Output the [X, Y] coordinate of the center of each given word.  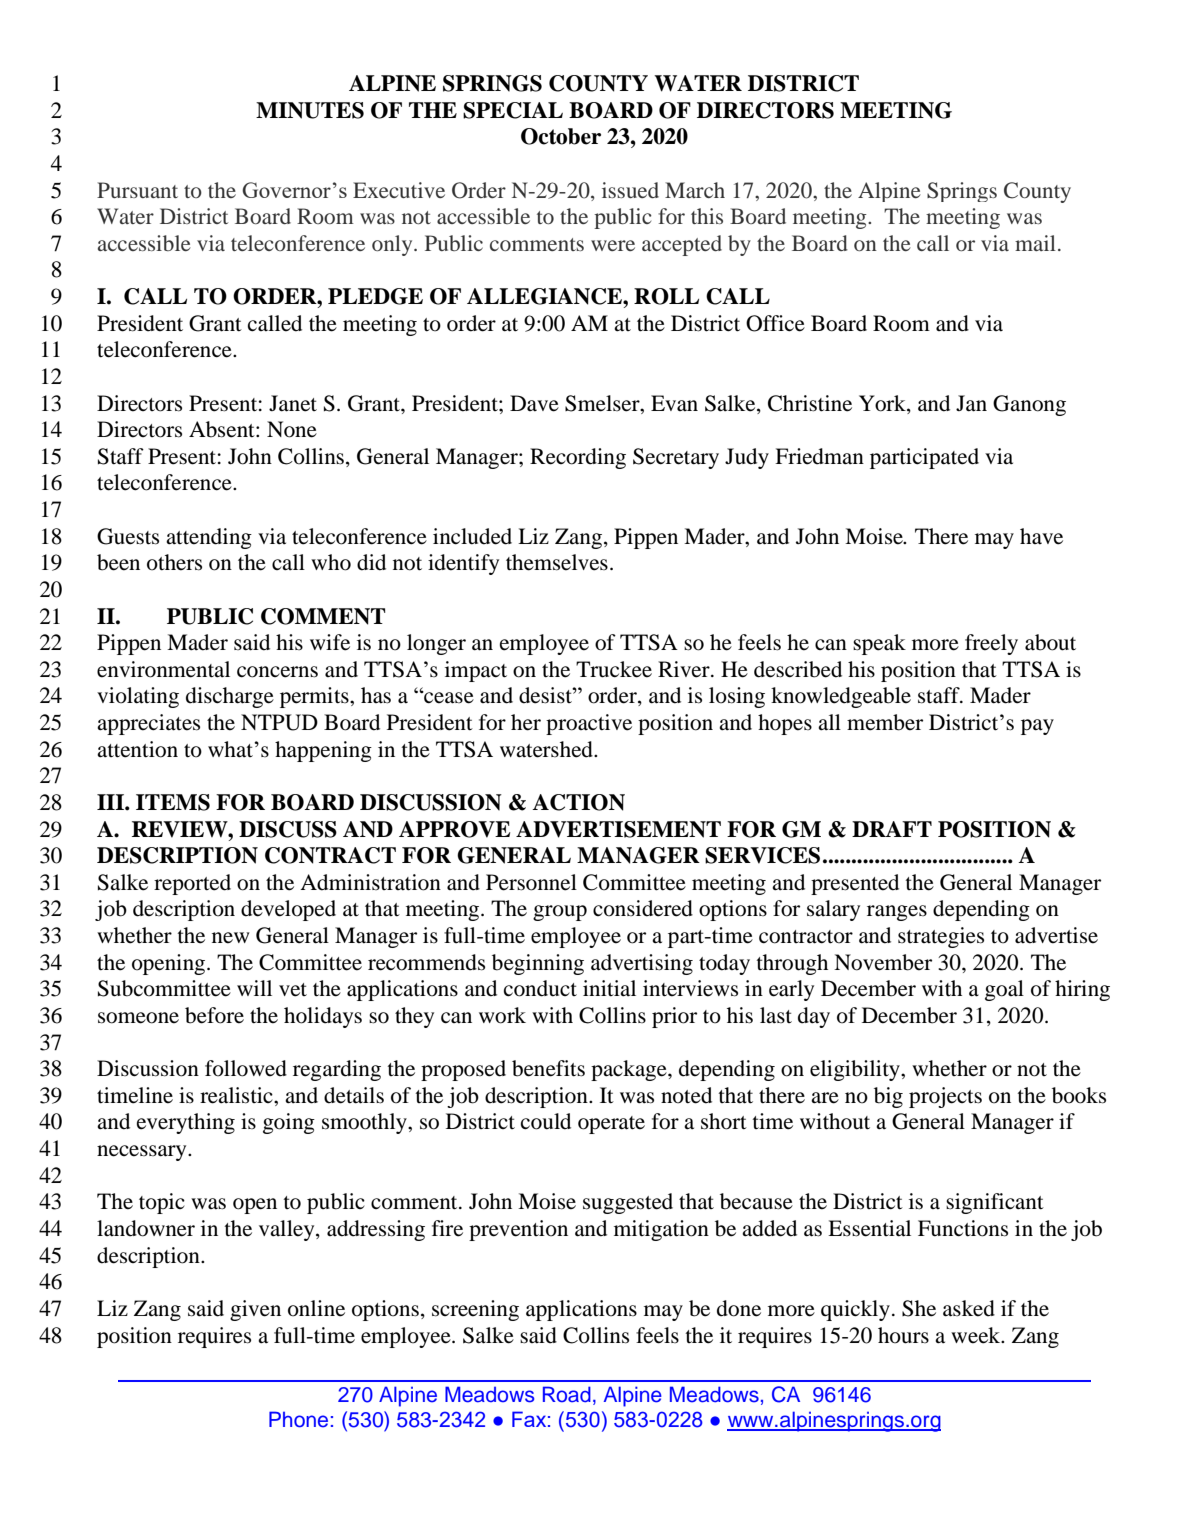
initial [609, 988]
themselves [557, 562]
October [561, 136]
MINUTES [310, 110]
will [254, 988]
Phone [298, 1419]
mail [1035, 243]
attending [209, 538]
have [1041, 536]
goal [1004, 990]
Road [567, 1394]
